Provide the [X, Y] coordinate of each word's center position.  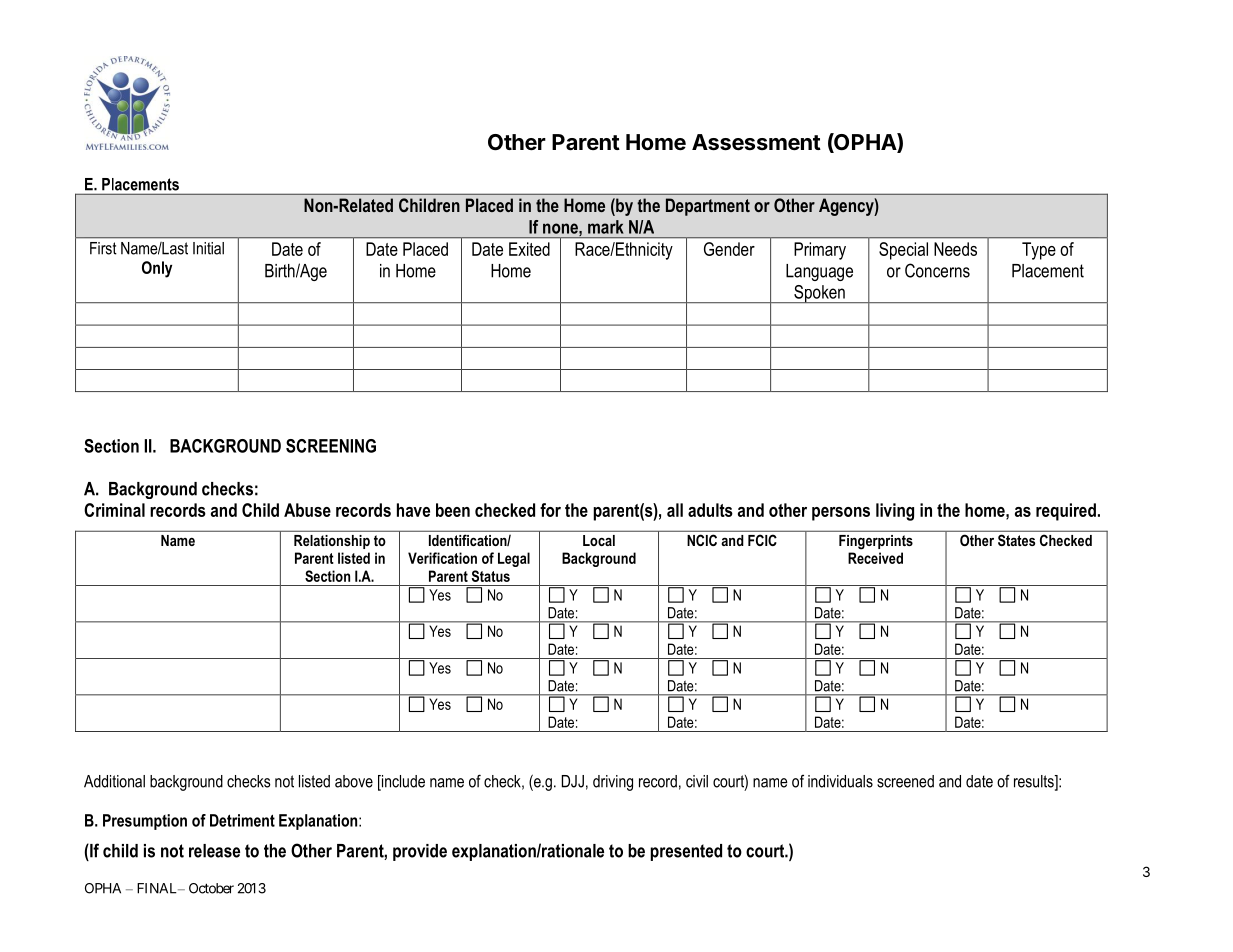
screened [905, 781]
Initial [208, 248]
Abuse [307, 510]
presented [686, 852]
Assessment [756, 142]
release [214, 851]
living [895, 512]
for [550, 510]
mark [606, 227]
